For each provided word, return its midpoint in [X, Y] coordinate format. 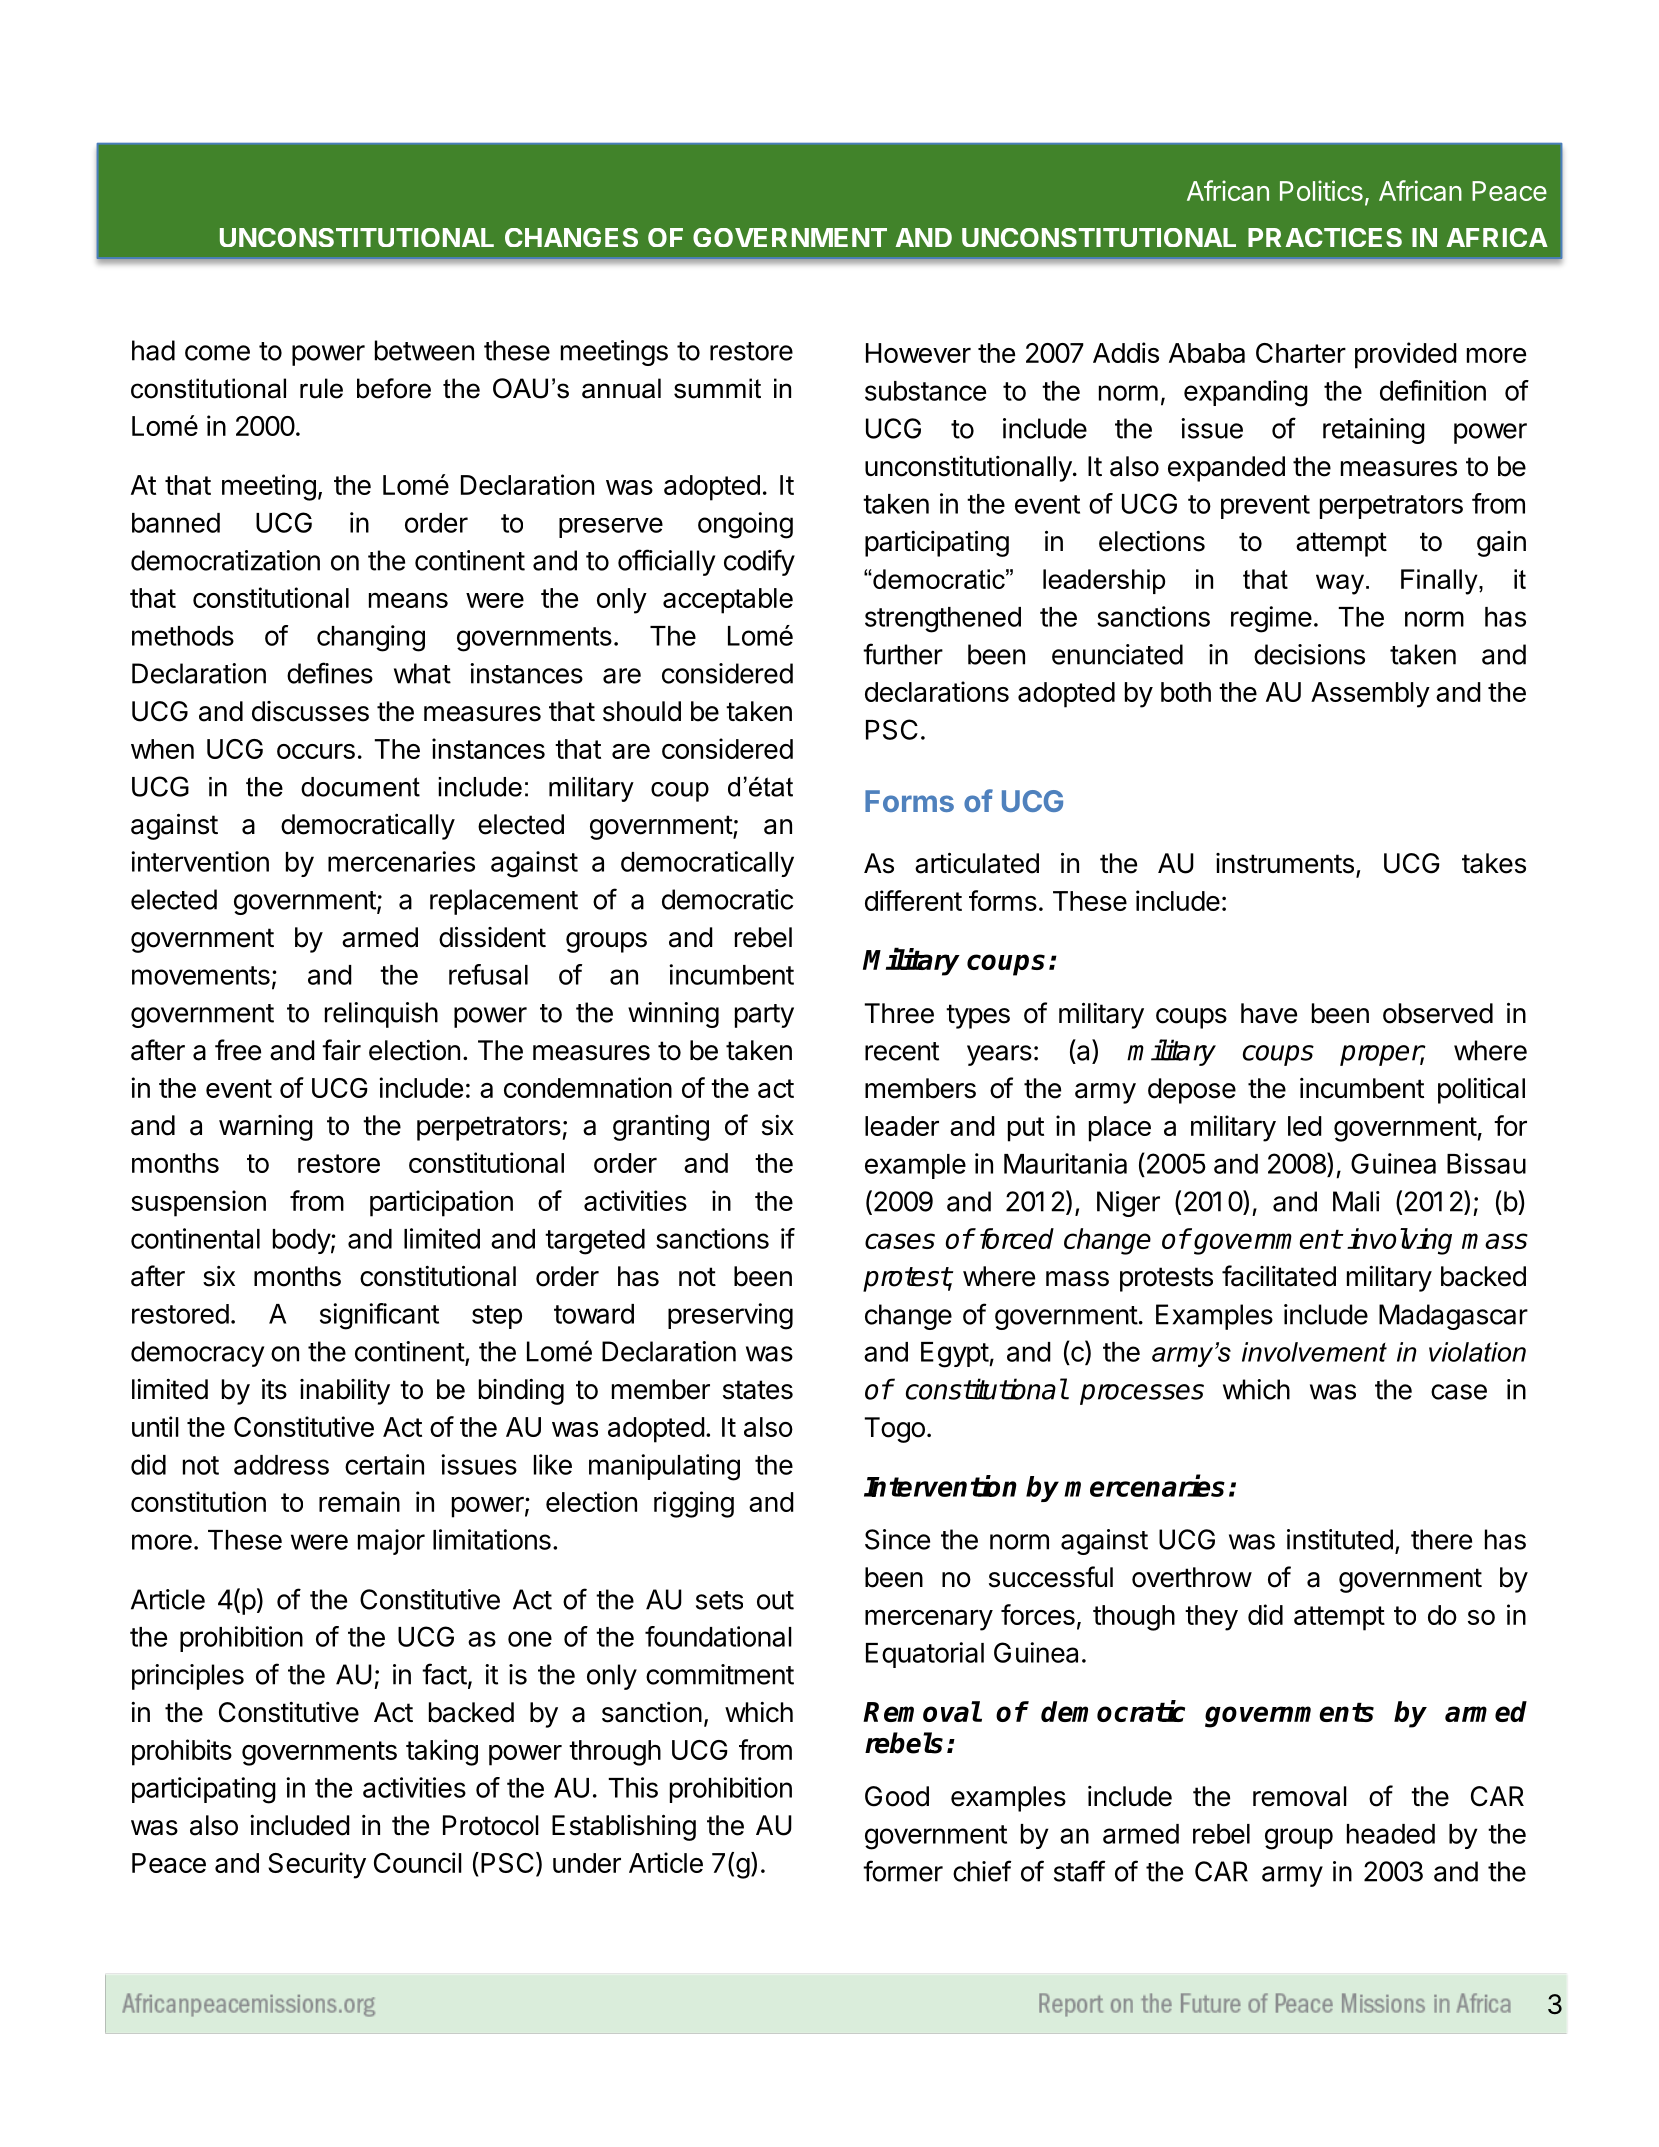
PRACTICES [1325, 237]
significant [379, 1316]
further [903, 654]
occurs [316, 751]
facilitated [1279, 1276]
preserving [730, 1316]
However [918, 353]
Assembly [1370, 695]
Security [317, 1865]
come [217, 353]
